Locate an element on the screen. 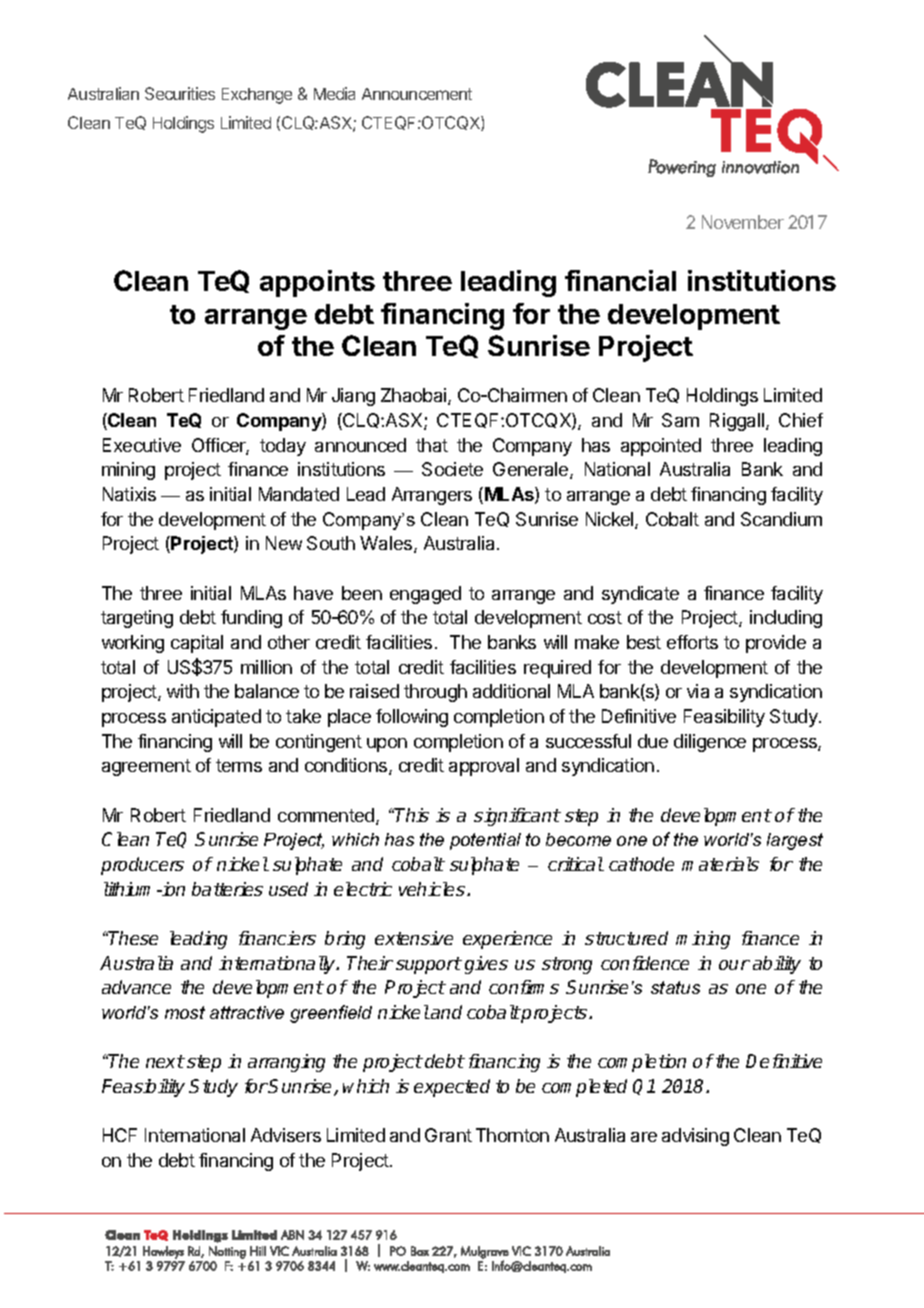 This screenshot has width=924, height=1308. approval is located at coordinates (484, 767).
